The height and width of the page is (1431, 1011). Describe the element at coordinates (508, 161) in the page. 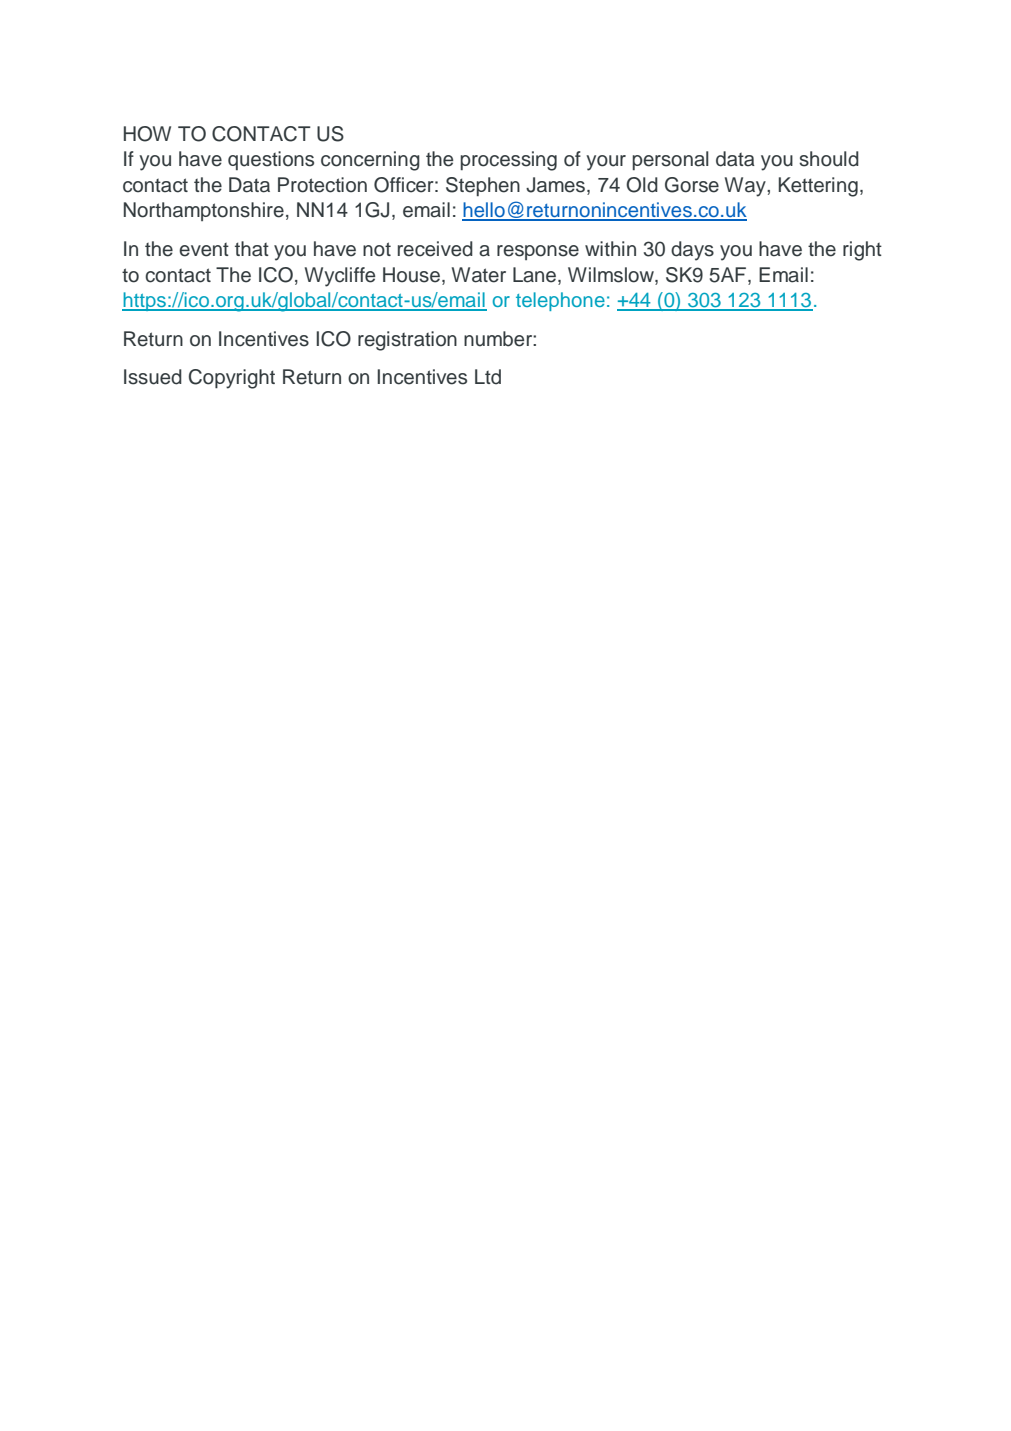

I see `processing` at that location.
